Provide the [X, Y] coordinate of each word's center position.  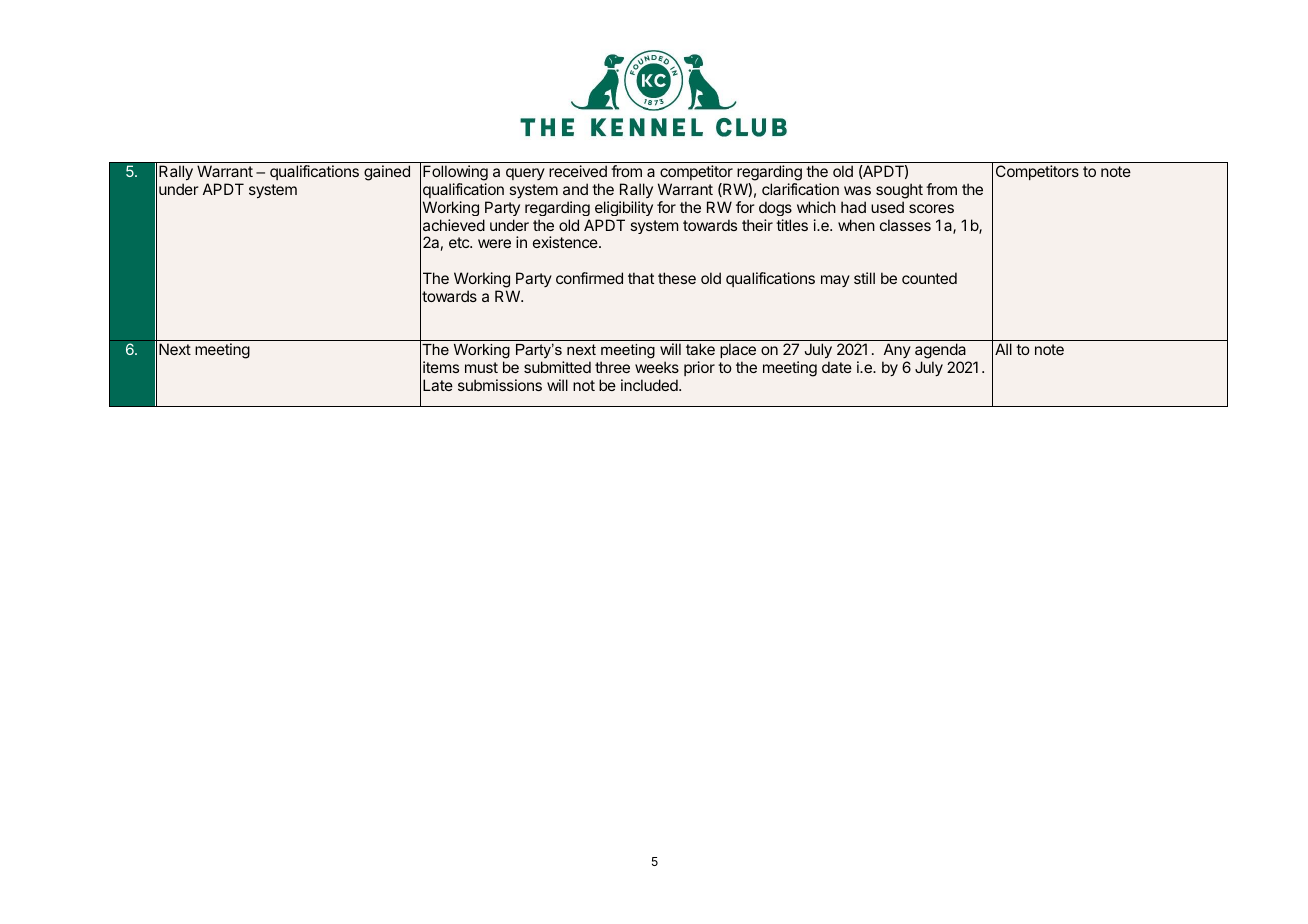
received [578, 171]
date [837, 367]
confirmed [589, 278]
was [857, 190]
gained [387, 173]
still [864, 278]
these [677, 278]
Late [438, 385]
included [650, 385]
